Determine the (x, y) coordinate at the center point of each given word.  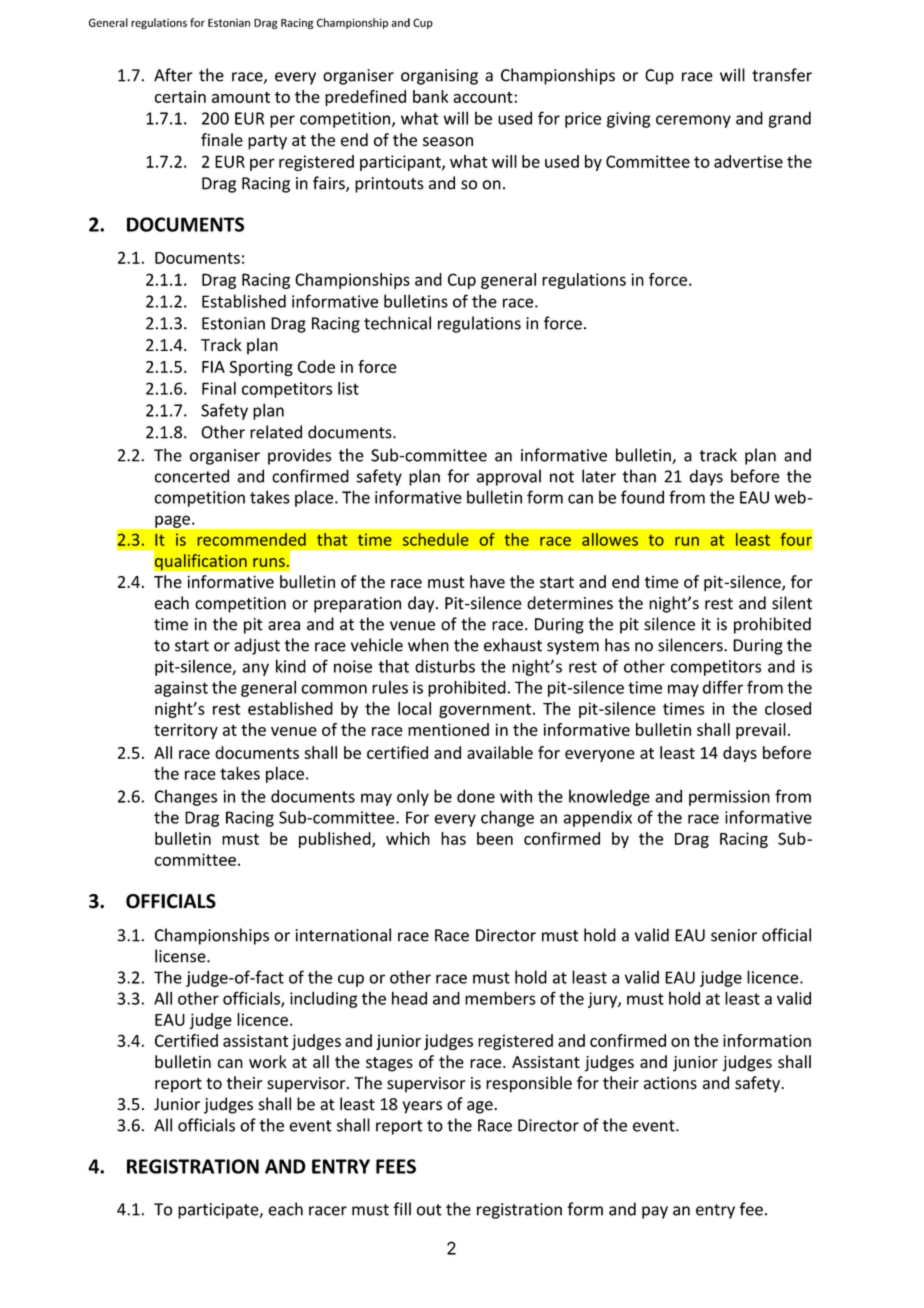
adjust (257, 646)
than (639, 476)
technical (397, 323)
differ (723, 687)
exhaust (513, 645)
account (484, 97)
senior (734, 935)
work (268, 1061)
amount (241, 97)
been (495, 838)
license (181, 956)
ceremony (693, 121)
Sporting (261, 368)
